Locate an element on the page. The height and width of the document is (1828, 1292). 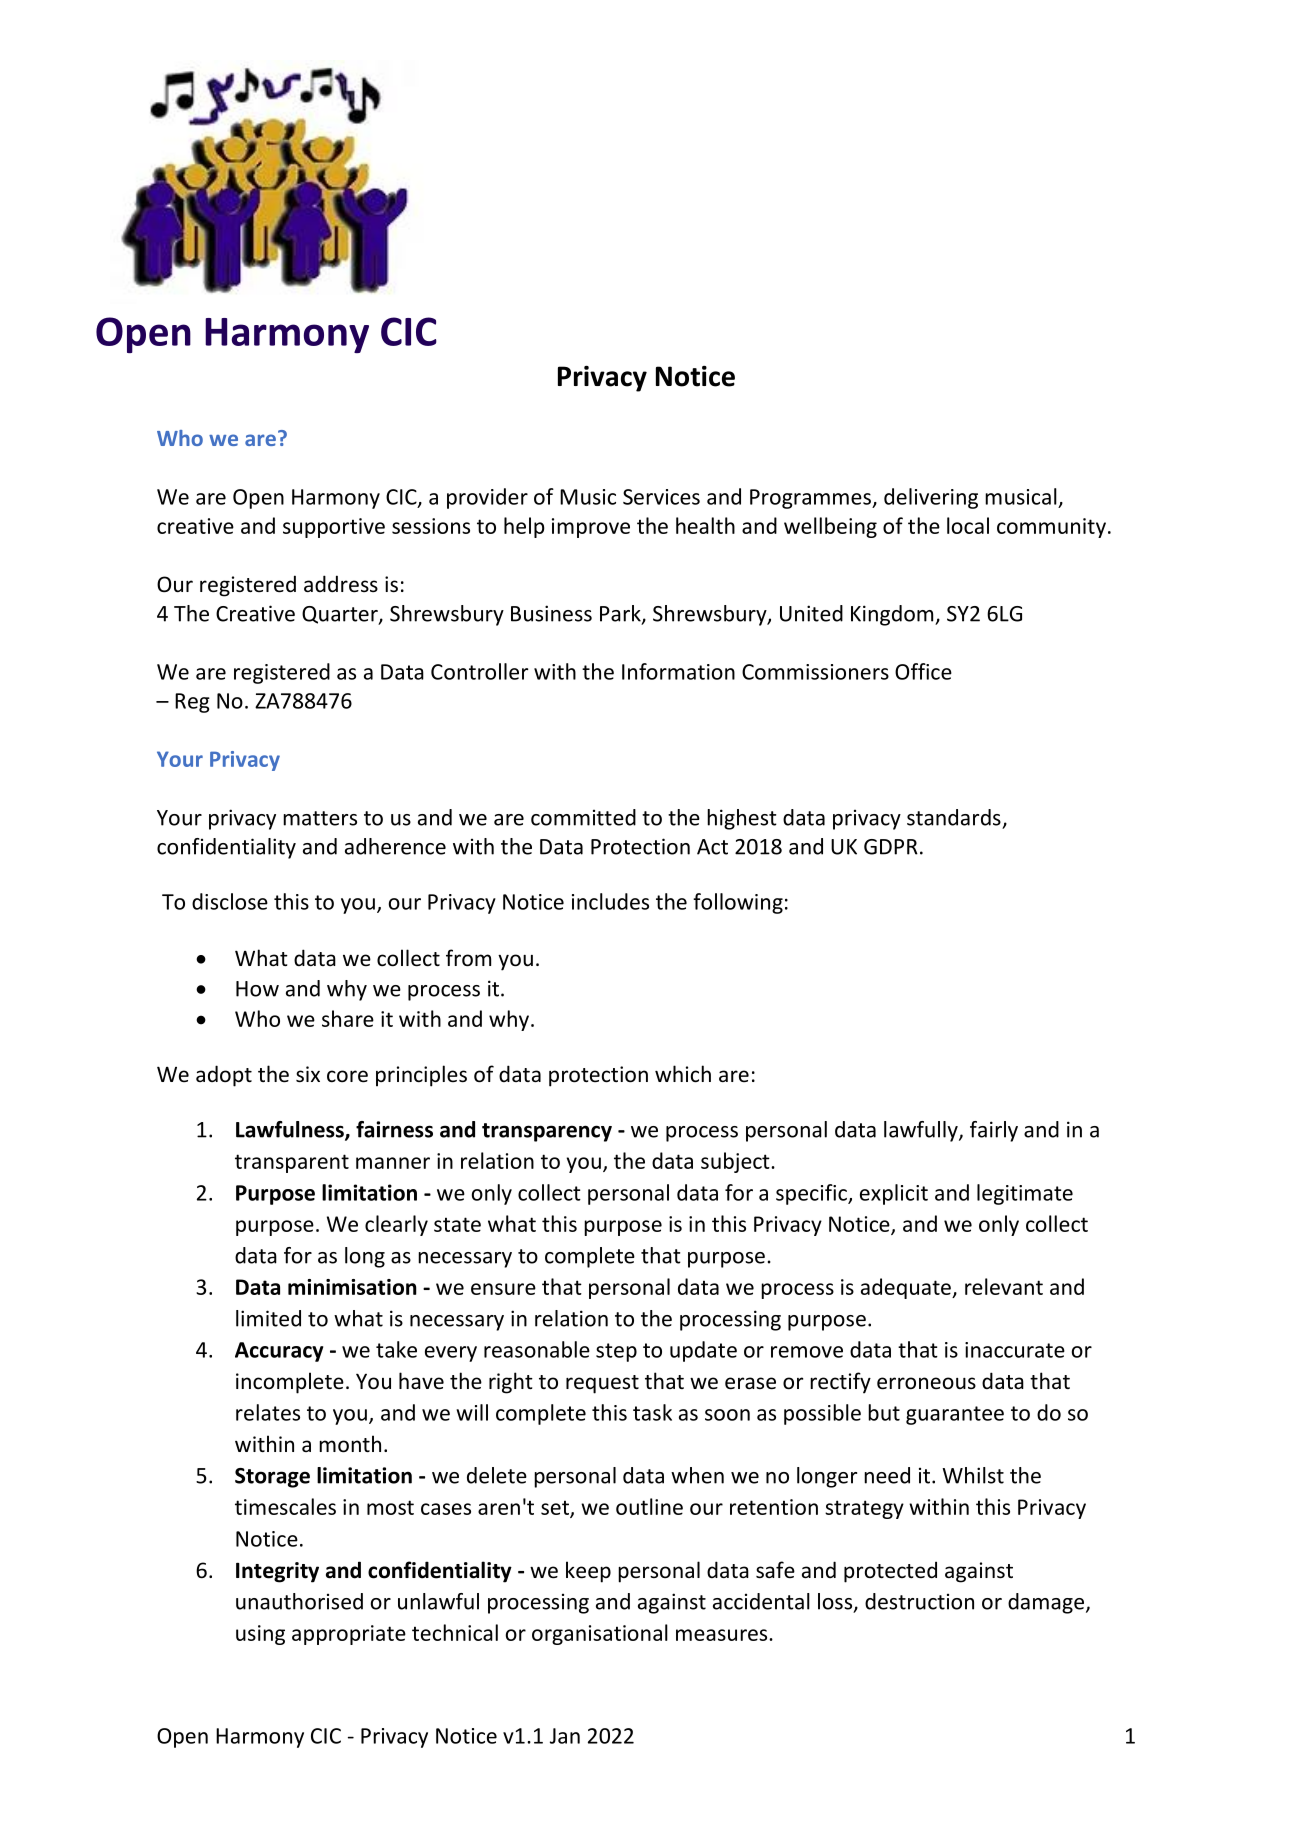
local is located at coordinates (968, 525).
